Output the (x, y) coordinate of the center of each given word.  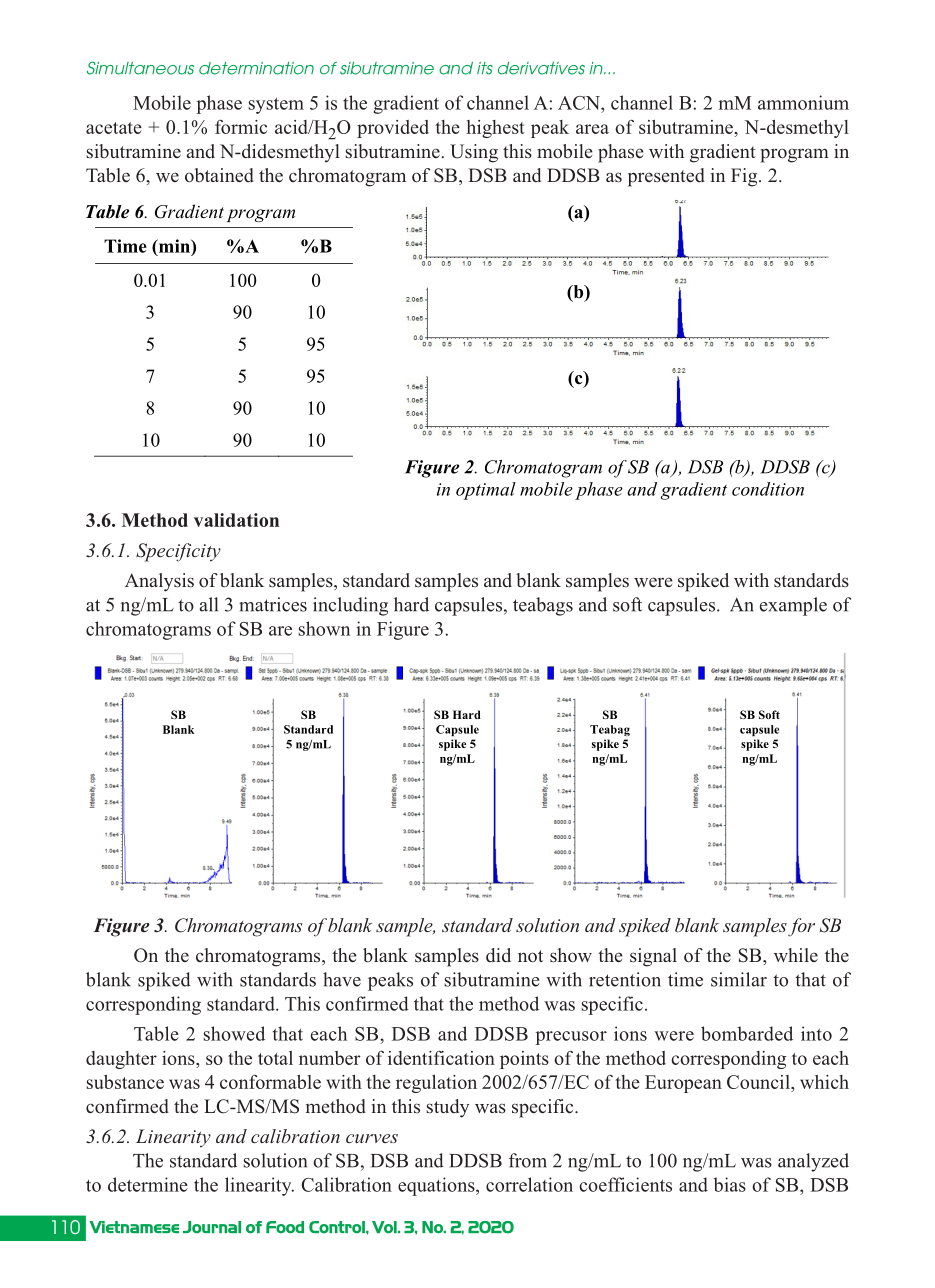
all (209, 604)
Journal (212, 1227)
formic (241, 127)
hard (411, 604)
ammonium (803, 102)
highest (496, 129)
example (793, 606)
